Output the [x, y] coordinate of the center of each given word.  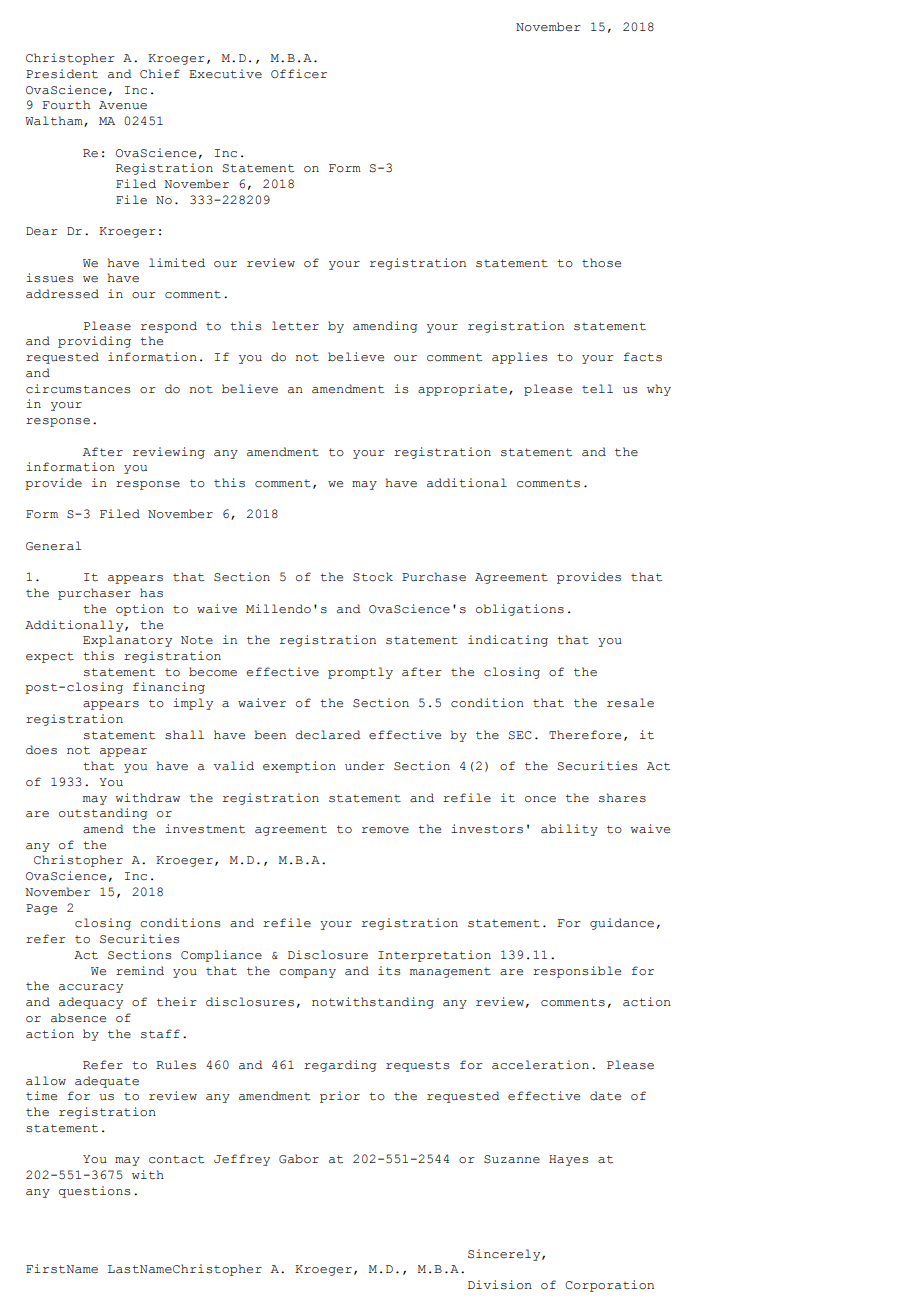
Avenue [123, 105]
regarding [340, 1066]
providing [94, 342]
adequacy [91, 1003]
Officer [299, 74]
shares [622, 798]
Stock [373, 577]
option [140, 610]
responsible [577, 972]
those [601, 263]
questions [94, 1192]
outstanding [103, 814]
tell [597, 389]
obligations [520, 610]
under [365, 766]
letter [295, 326]
